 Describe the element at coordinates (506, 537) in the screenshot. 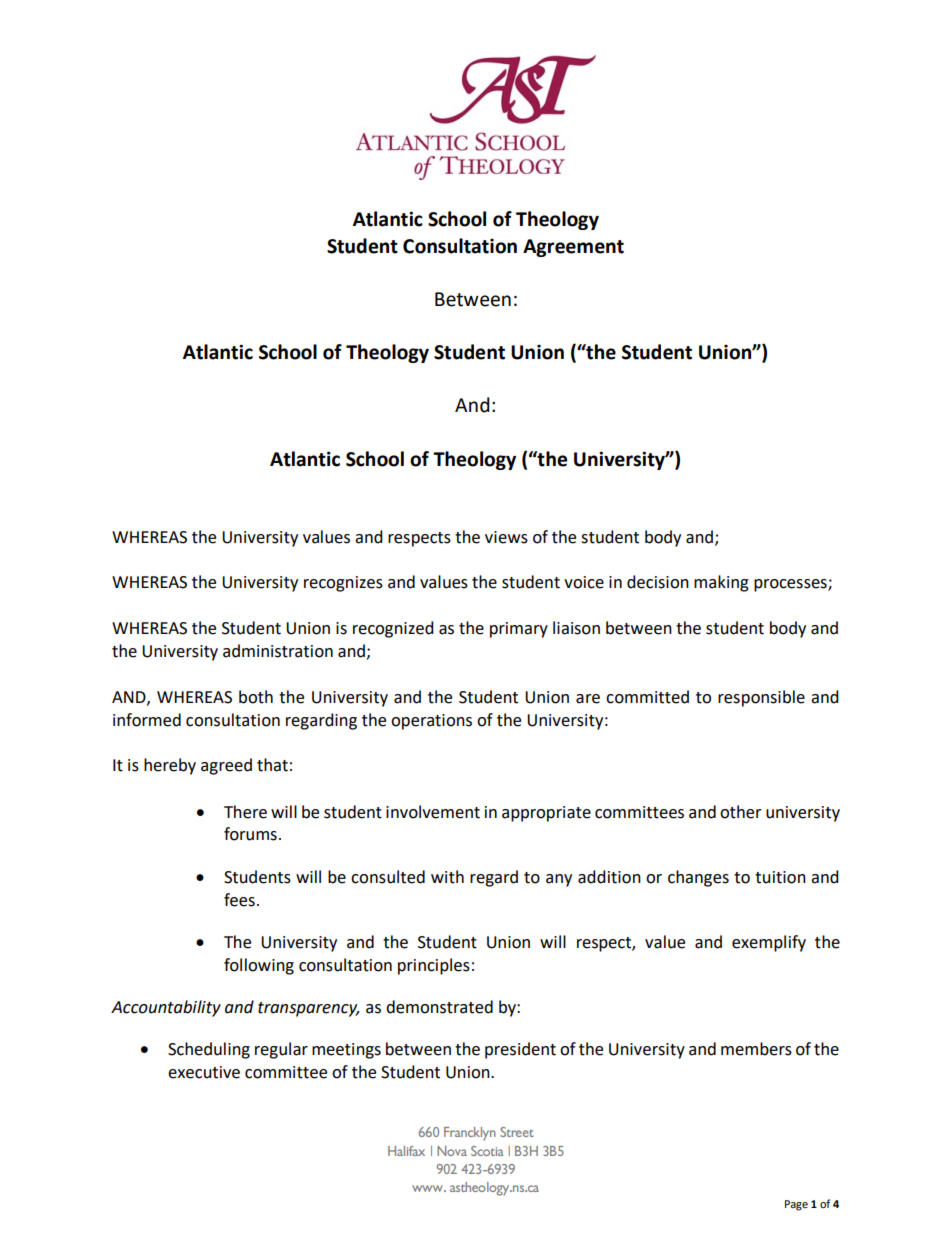

I see `views` at that location.
